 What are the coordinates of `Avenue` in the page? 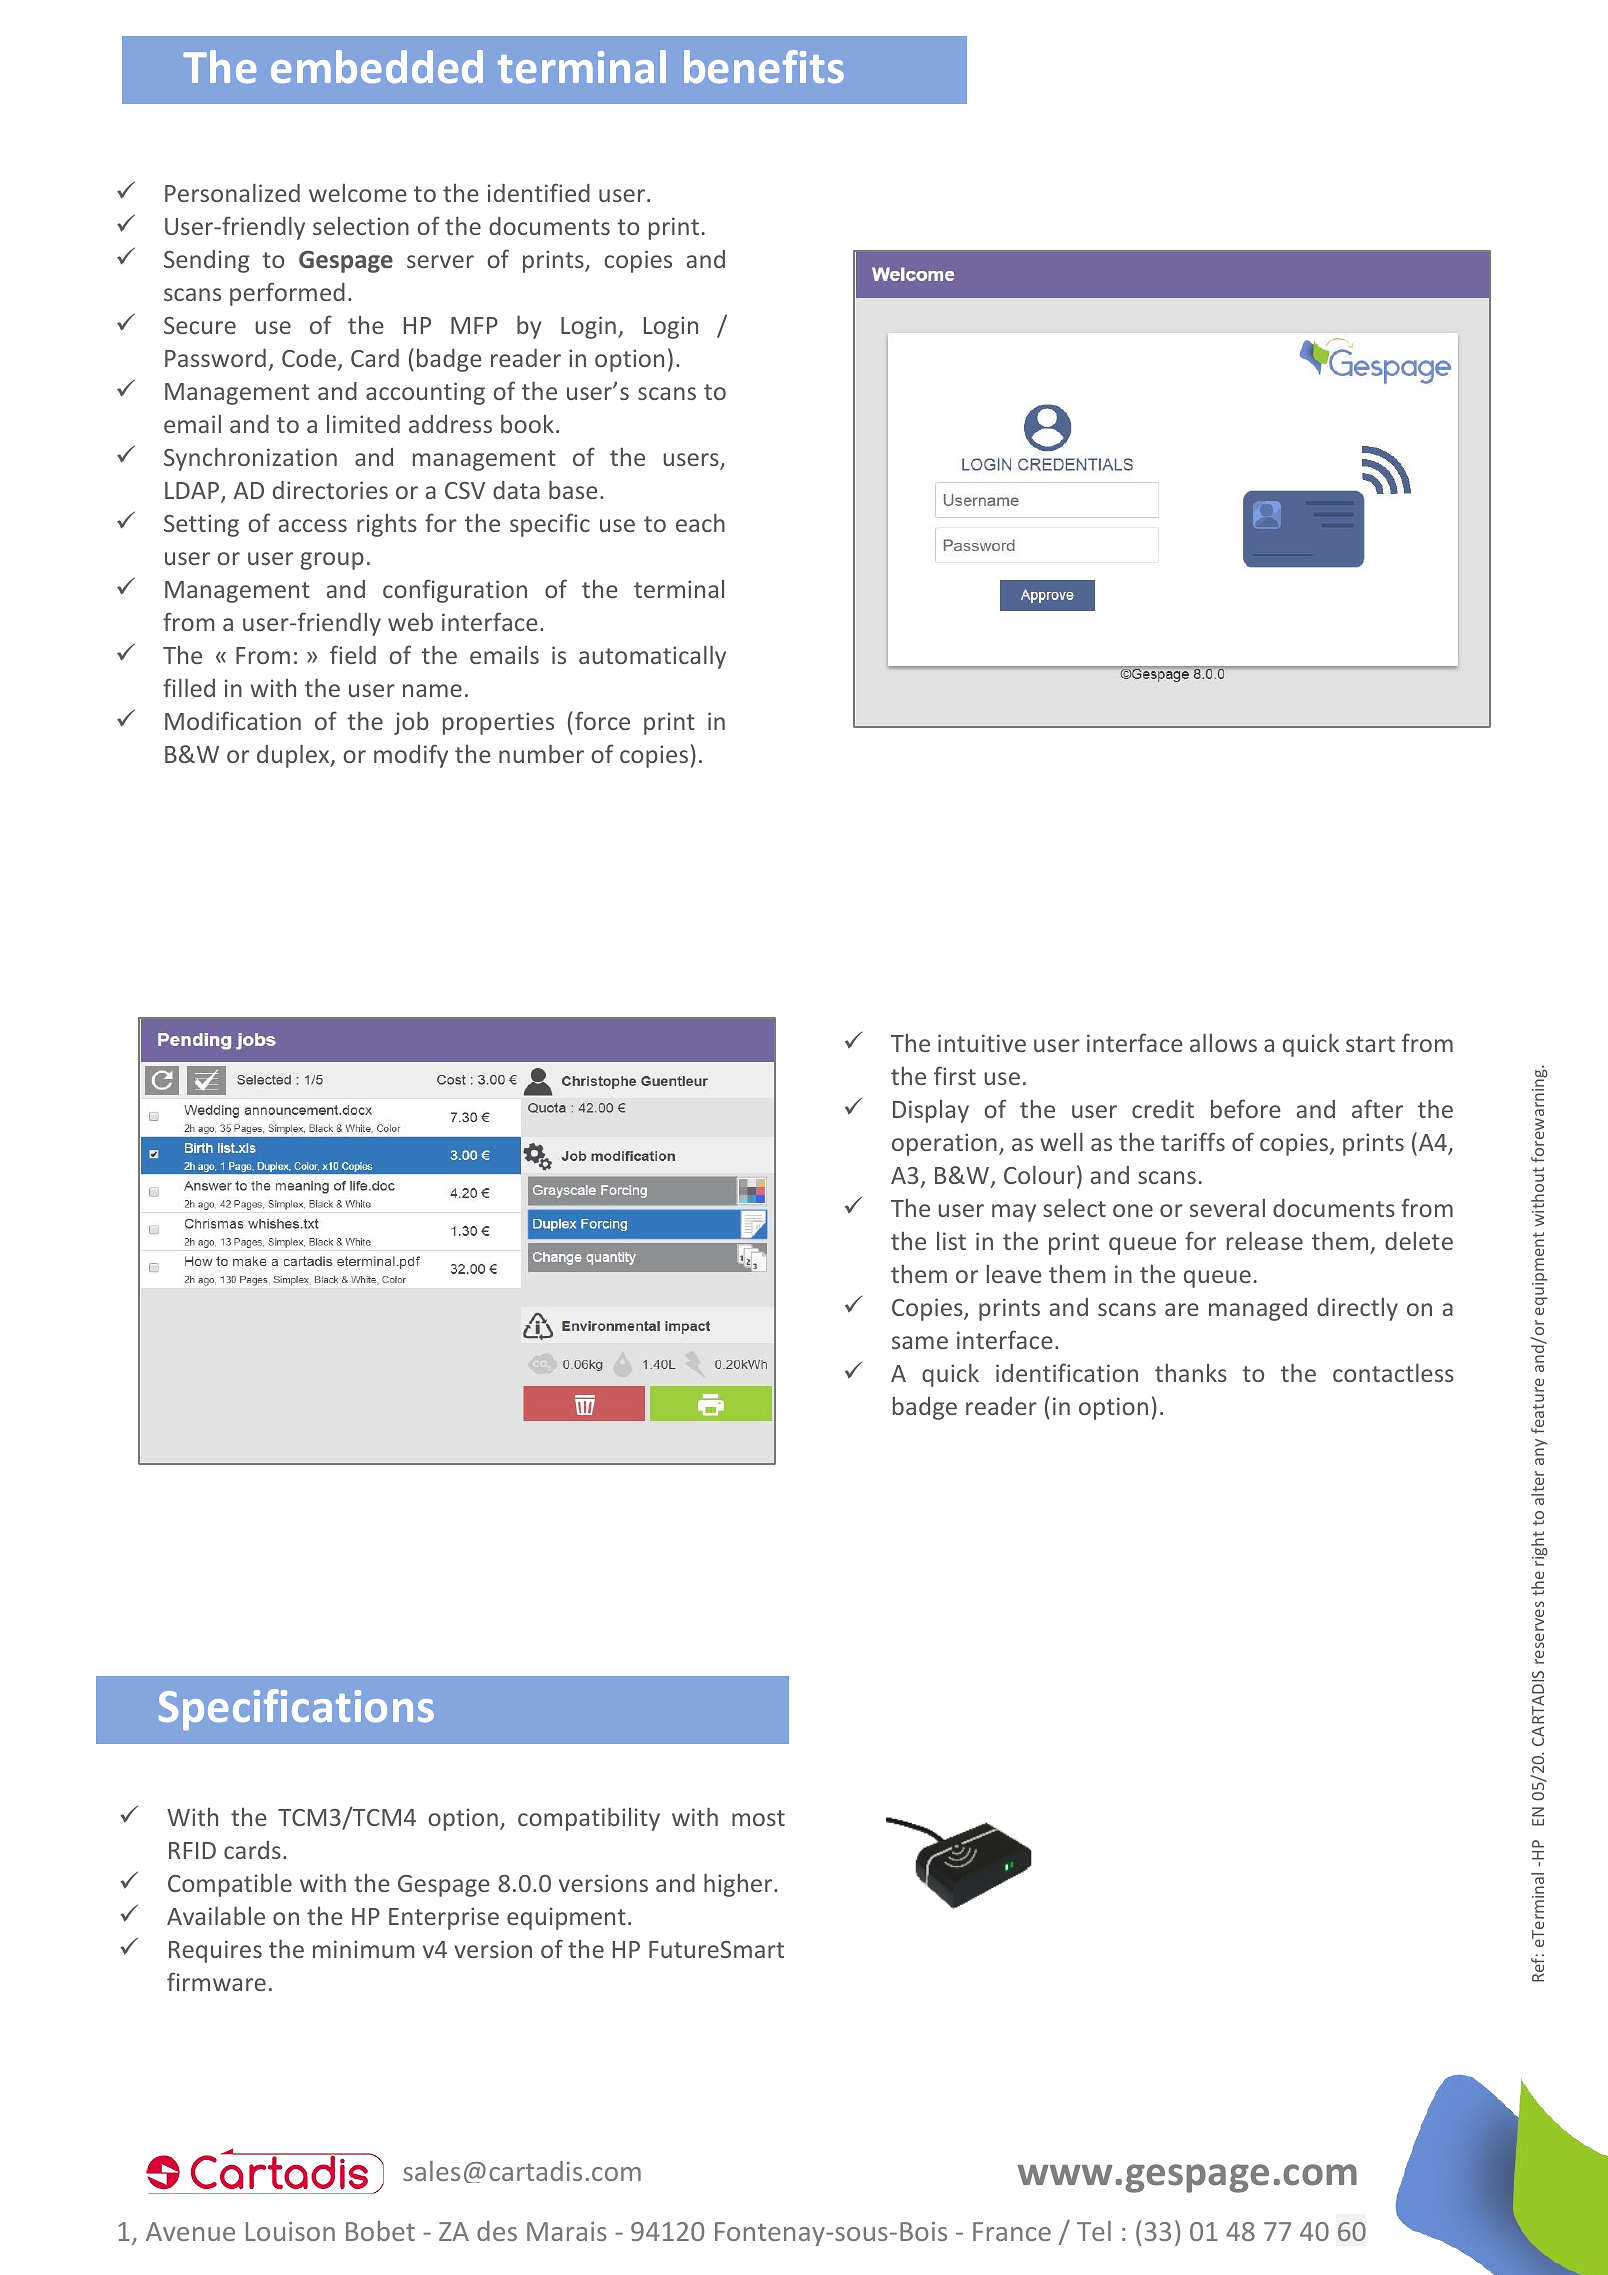 It's located at (190, 2231).
